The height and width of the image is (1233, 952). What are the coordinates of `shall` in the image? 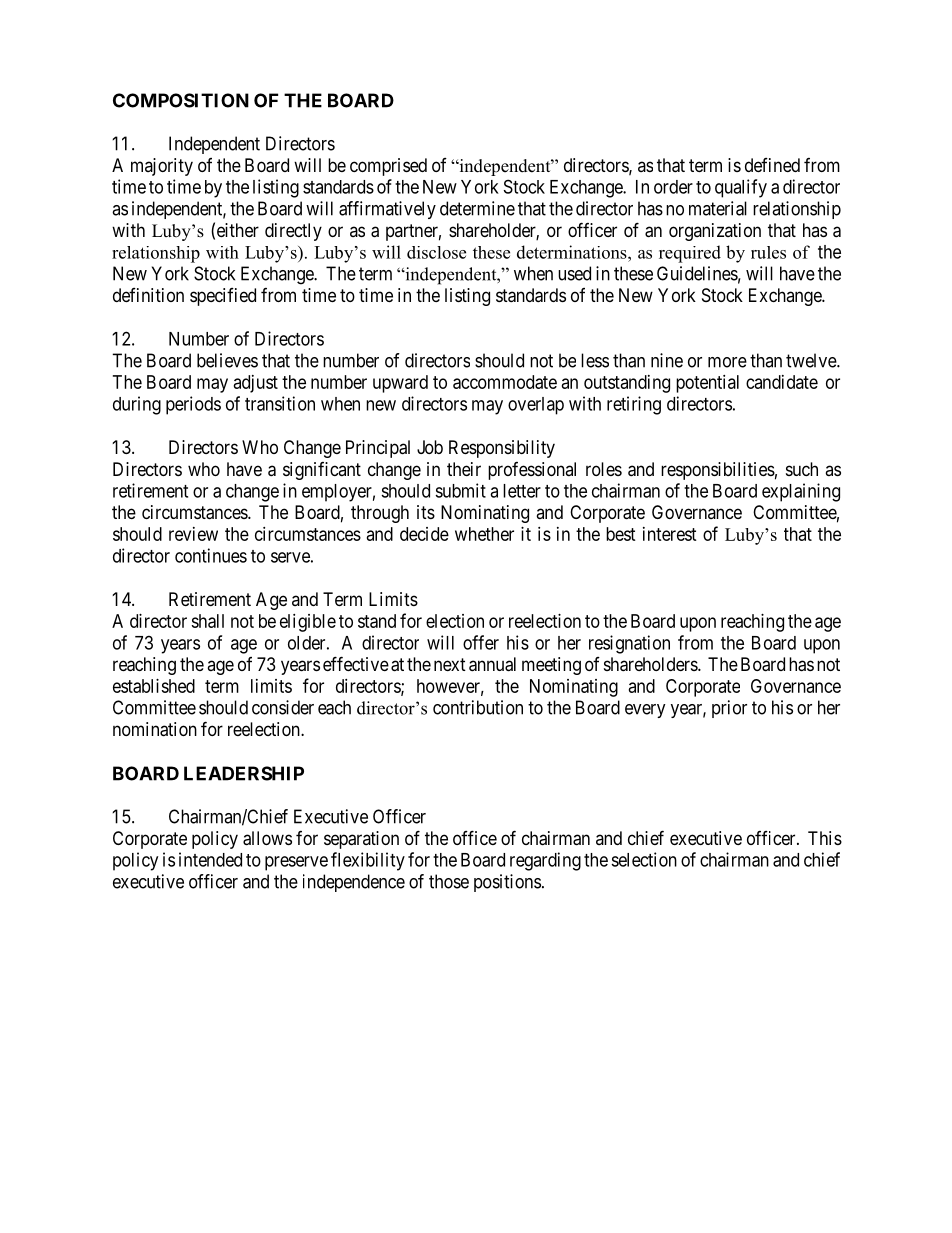 It's located at (207, 621).
